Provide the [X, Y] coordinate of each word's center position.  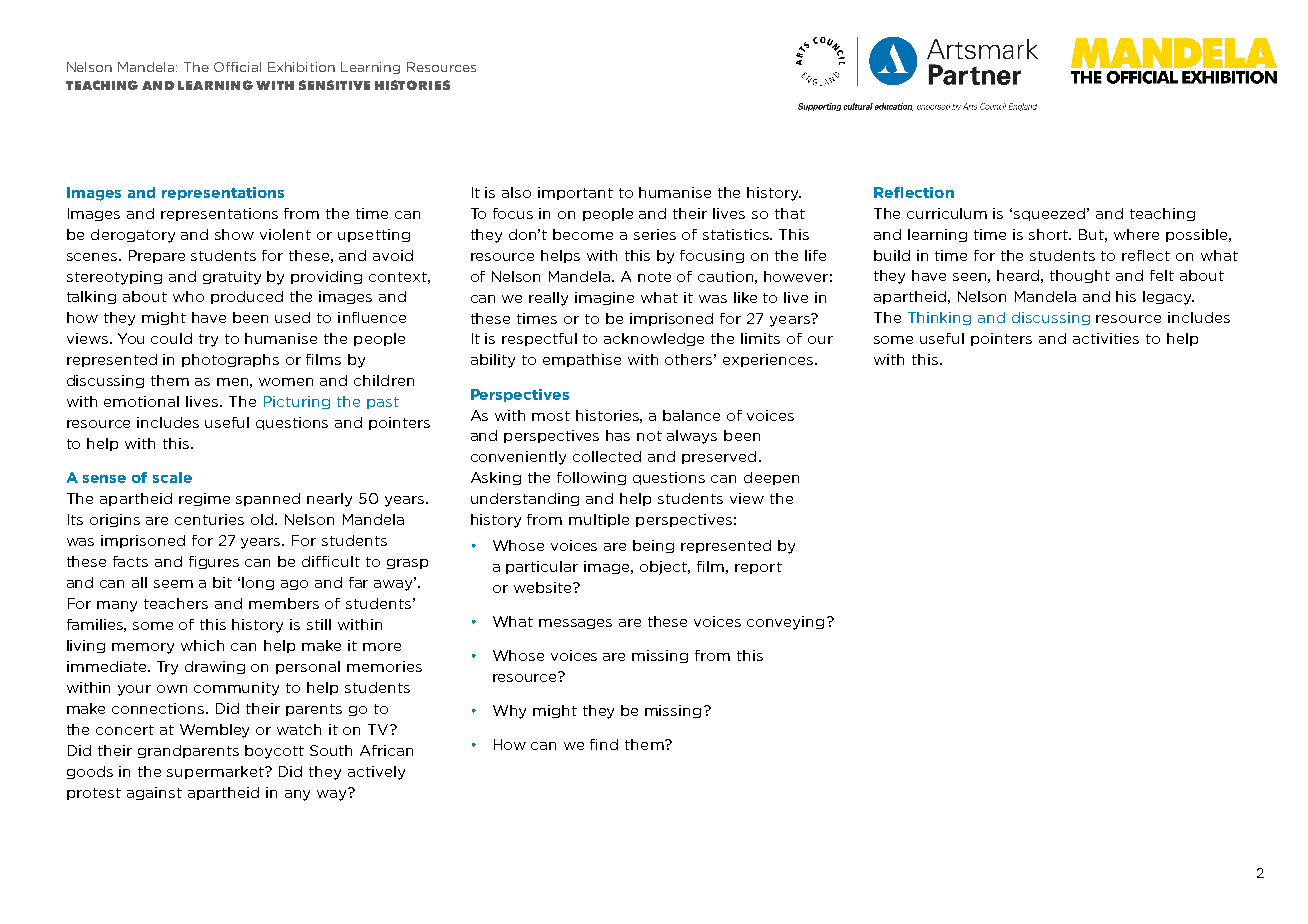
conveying [785, 623]
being [653, 546]
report [758, 568]
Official [237, 67]
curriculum [947, 213]
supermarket [216, 772]
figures [214, 562]
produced [247, 297]
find [604, 744]
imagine [604, 298]
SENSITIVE [334, 85]
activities [1106, 338]
